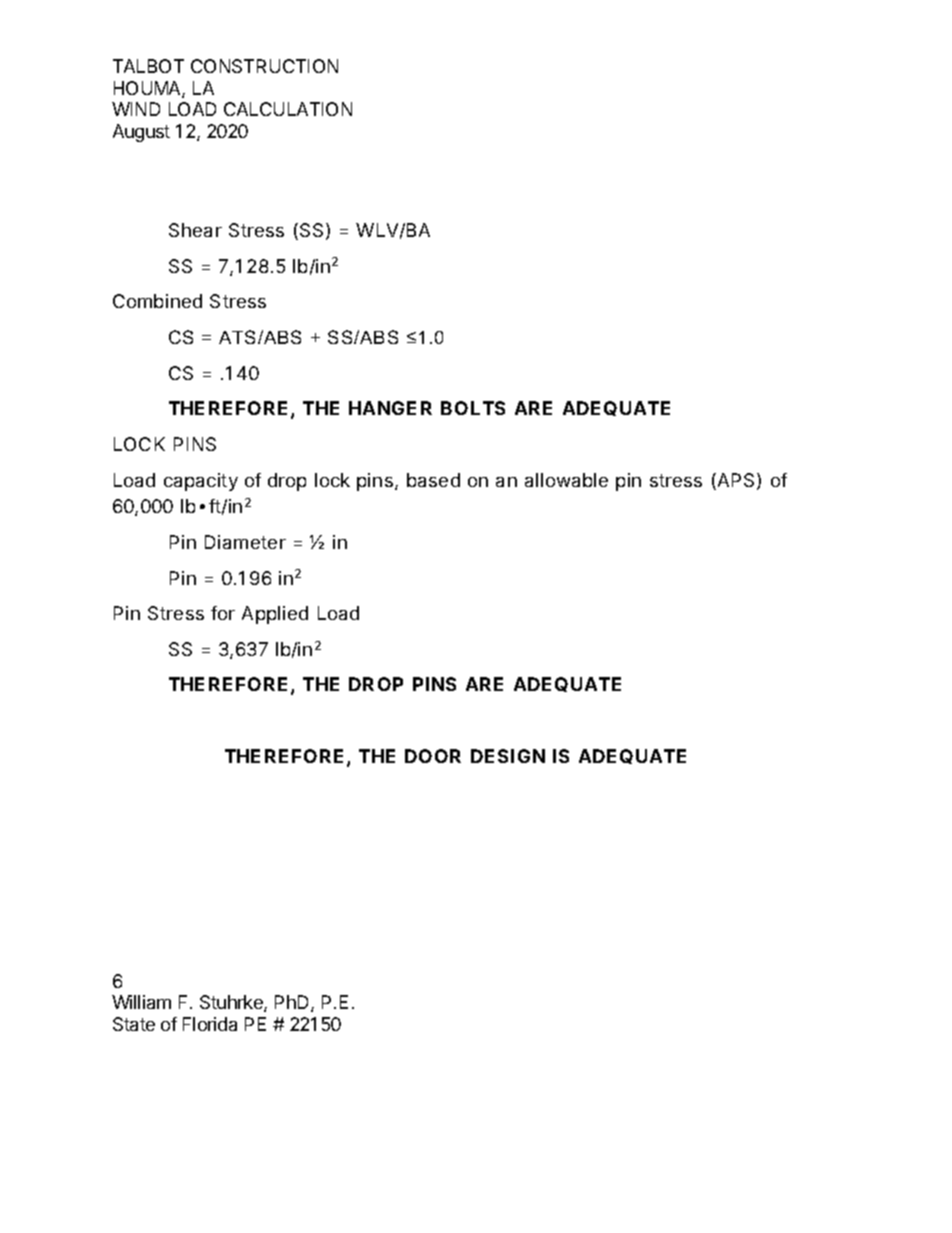  What do you see at coordinates (390, 408) in the image?
I see `HANGER` at bounding box center [390, 408].
